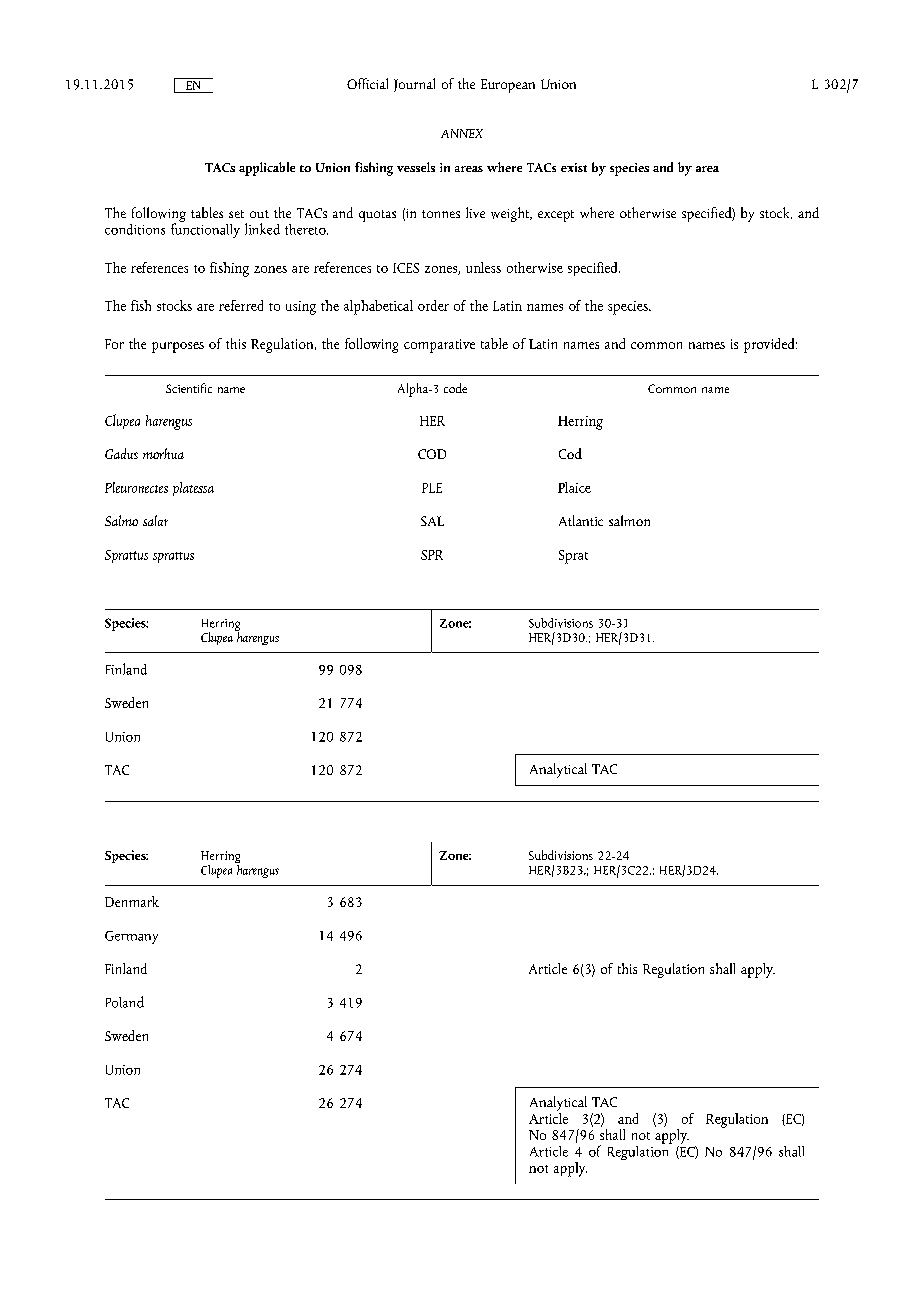 The height and width of the document is (1308, 924). What do you see at coordinates (125, 1002) in the document?
I see `Poland` at bounding box center [125, 1002].
